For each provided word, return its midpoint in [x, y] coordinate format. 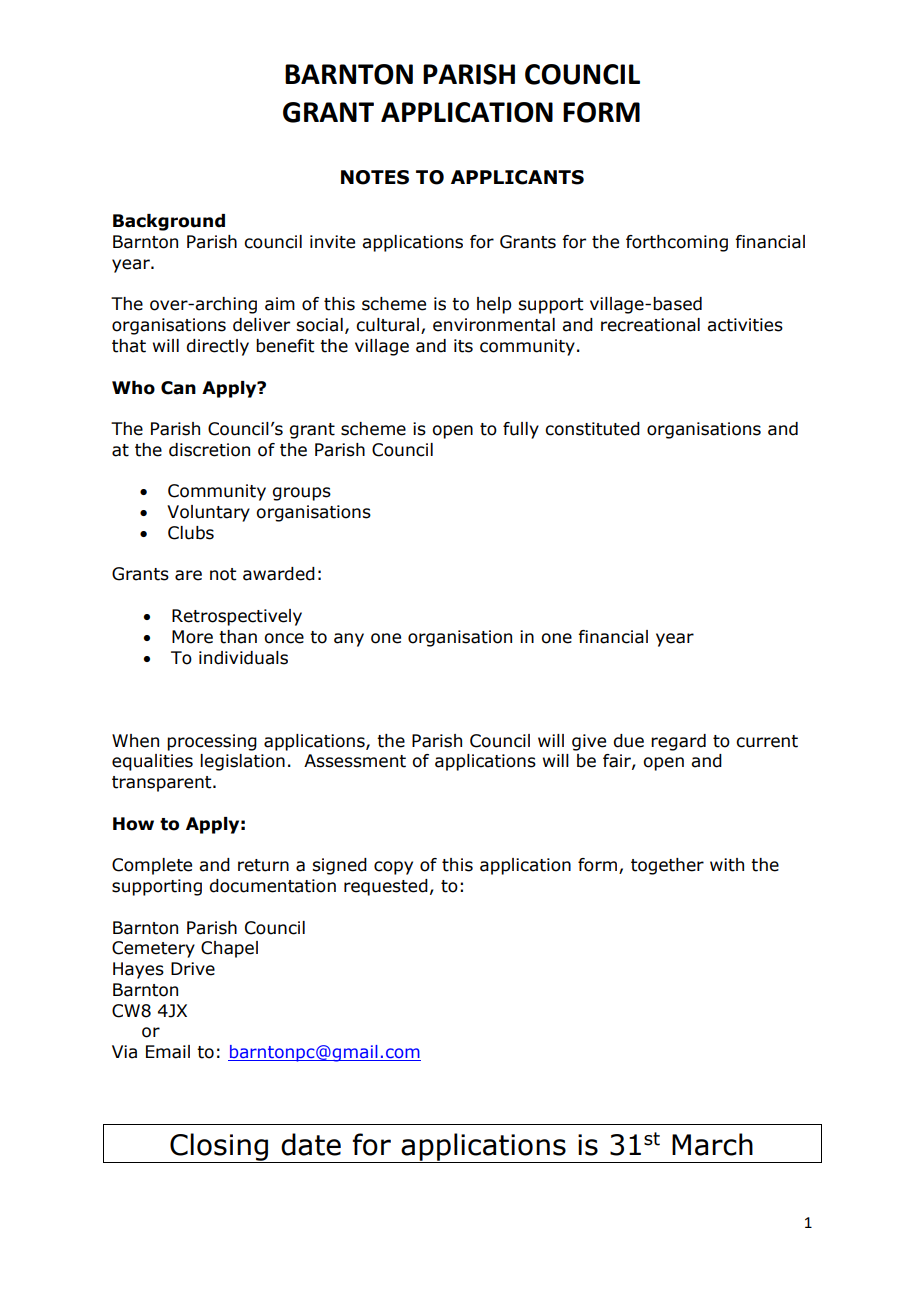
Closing [219, 1148]
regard [678, 742]
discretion [209, 450]
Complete [152, 866]
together [667, 866]
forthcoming [677, 243]
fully [521, 430]
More [192, 637]
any [349, 640]
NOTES [375, 177]
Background [169, 222]
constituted [592, 429]
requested [386, 887]
